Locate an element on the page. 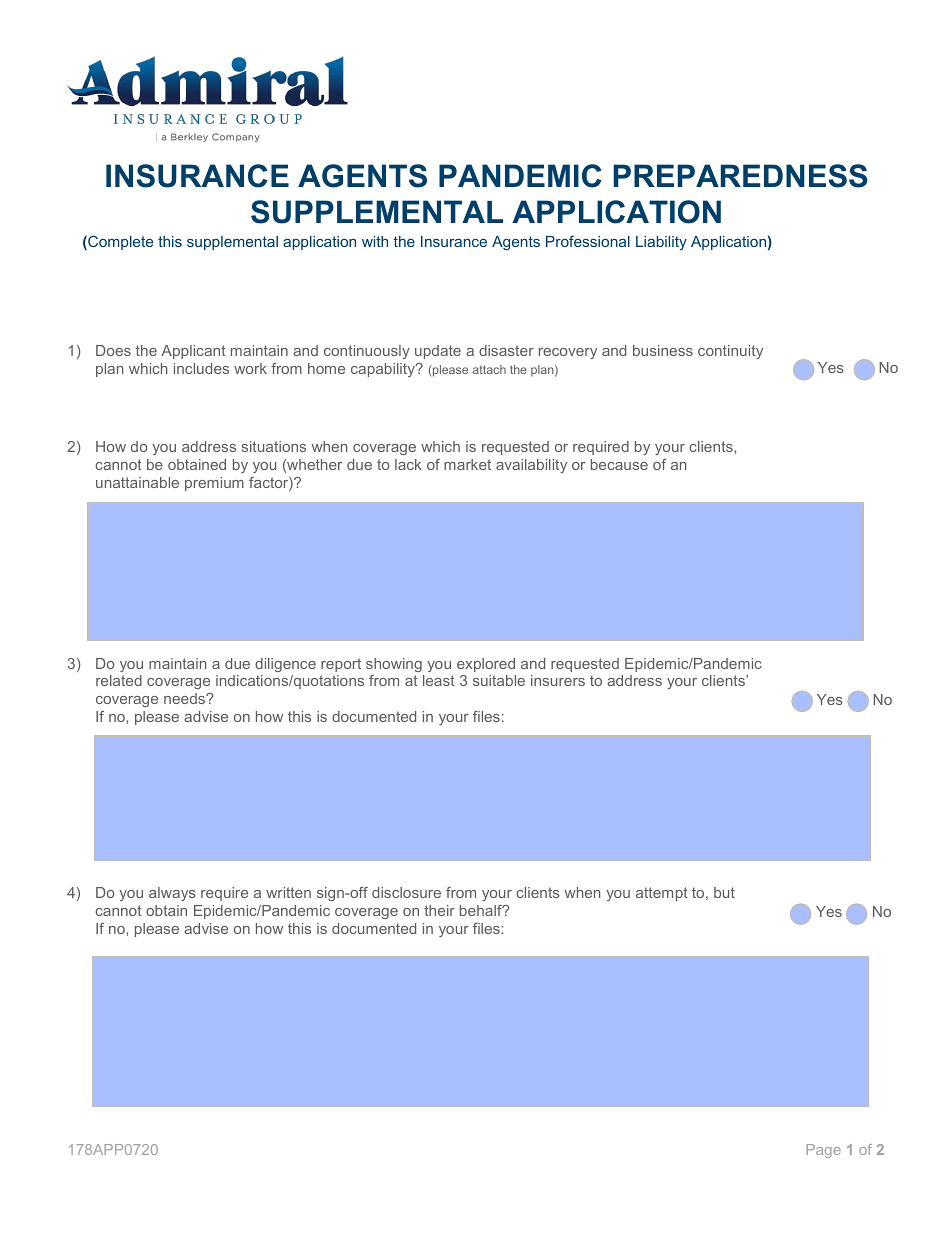 The width and height of the image is (952, 1233). explored is located at coordinates (486, 665).
